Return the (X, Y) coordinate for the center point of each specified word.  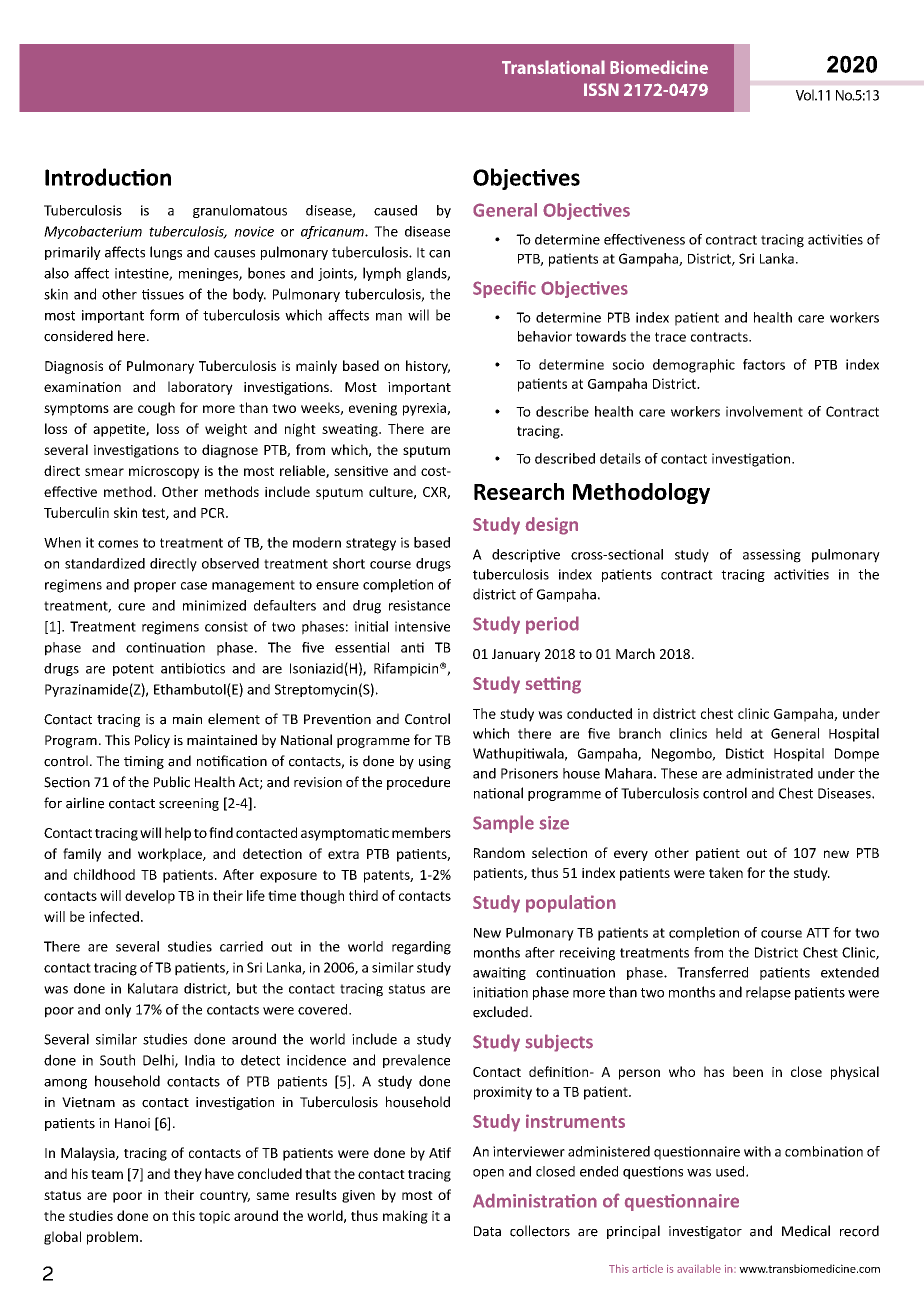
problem (112, 1238)
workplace (171, 855)
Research (519, 491)
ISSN (601, 89)
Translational (553, 67)
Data (487, 1231)
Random (499, 852)
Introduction (108, 177)
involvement (764, 411)
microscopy (164, 472)
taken (726, 872)
